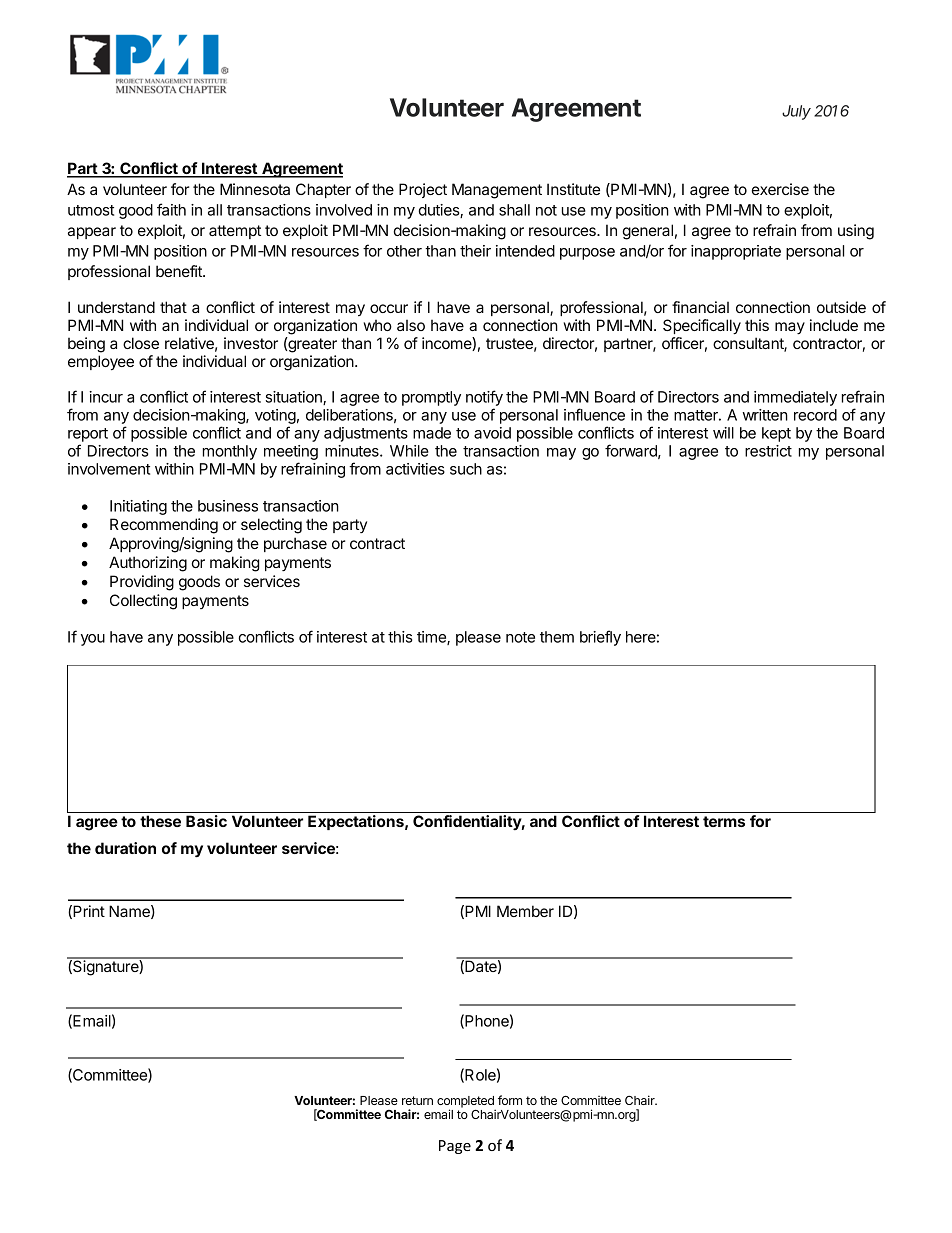 This screenshot has width=952, height=1233. What do you see at coordinates (466, 1103) in the screenshot?
I see `completed` at bounding box center [466, 1103].
